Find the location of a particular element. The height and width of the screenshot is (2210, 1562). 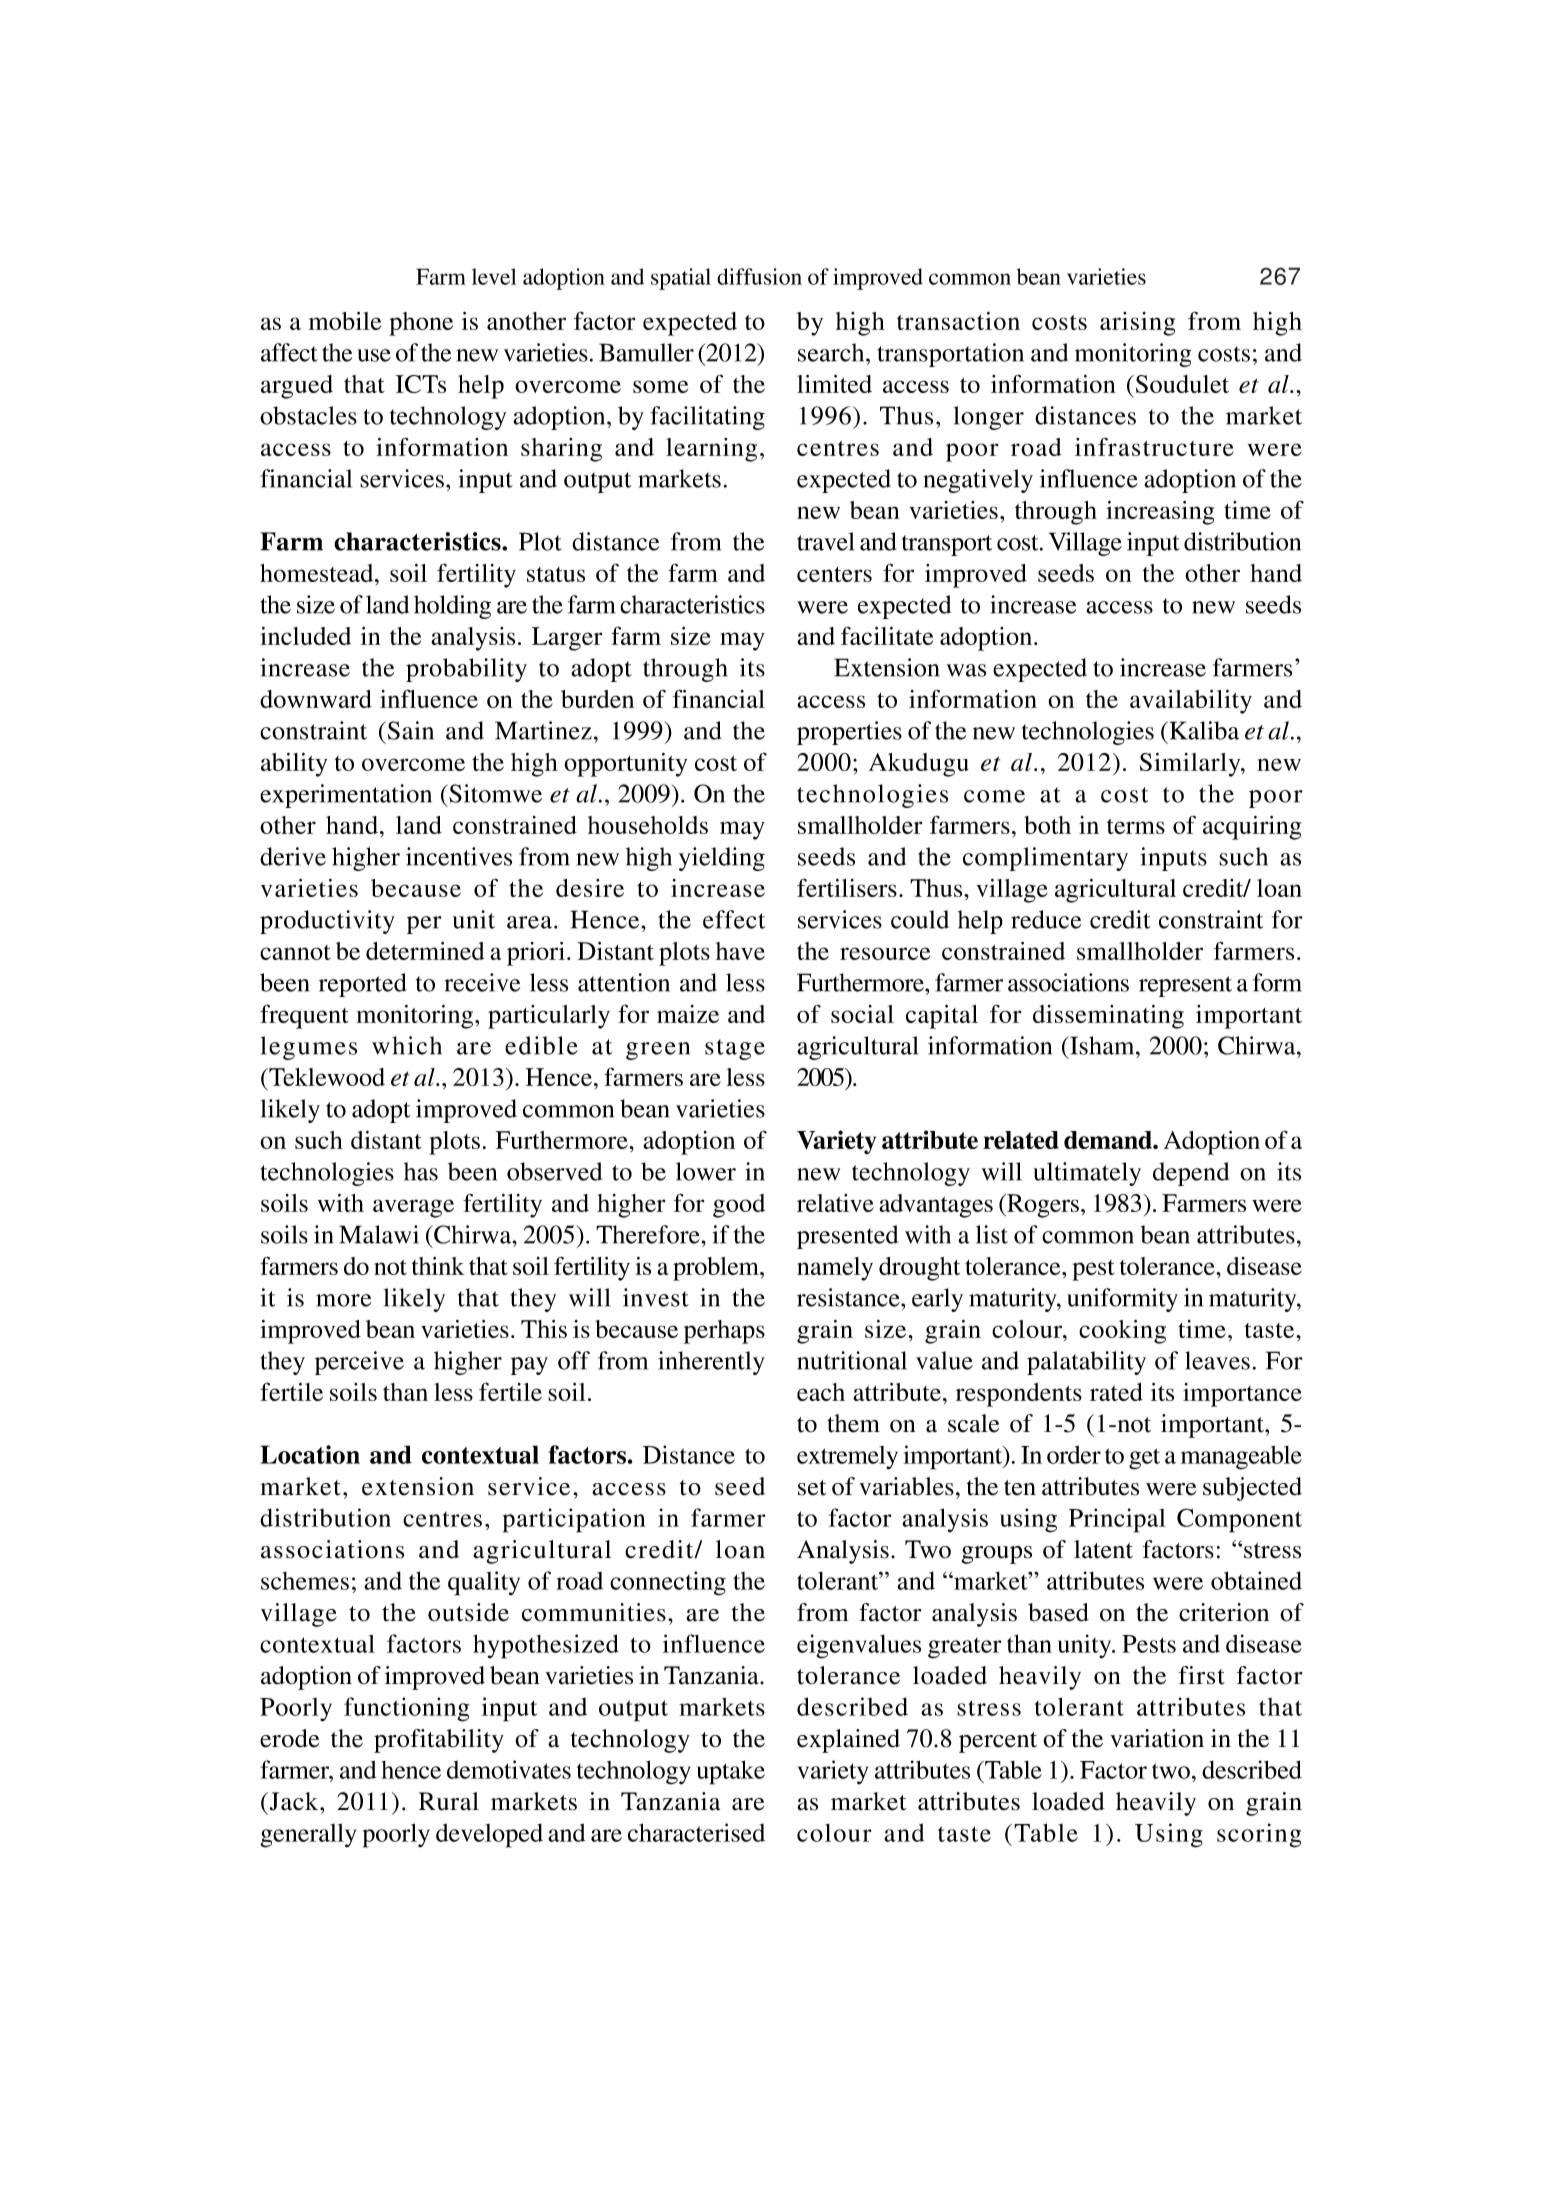

perhaps is located at coordinates (724, 1332).
